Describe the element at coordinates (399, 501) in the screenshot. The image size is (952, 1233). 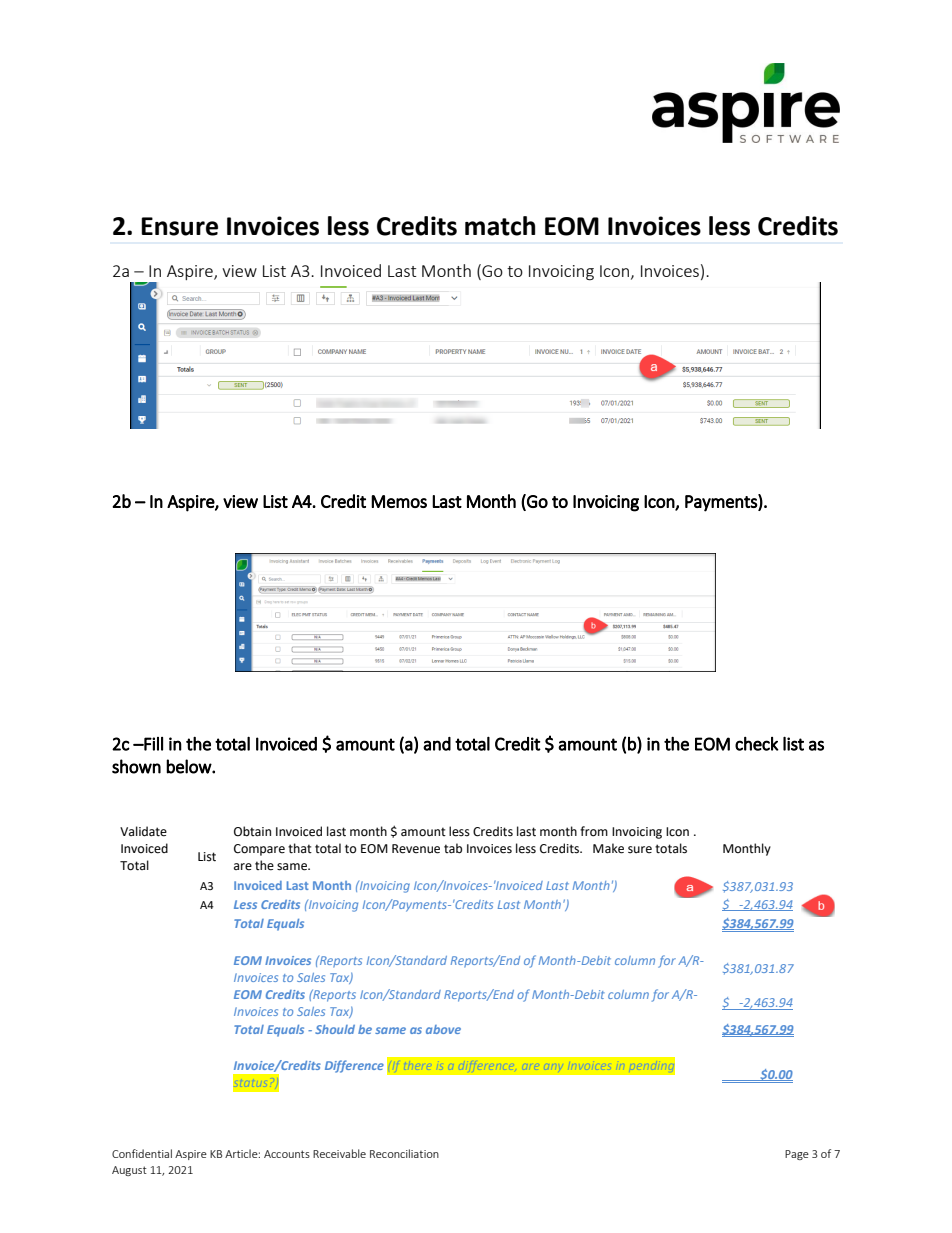
I see `Memos` at that location.
